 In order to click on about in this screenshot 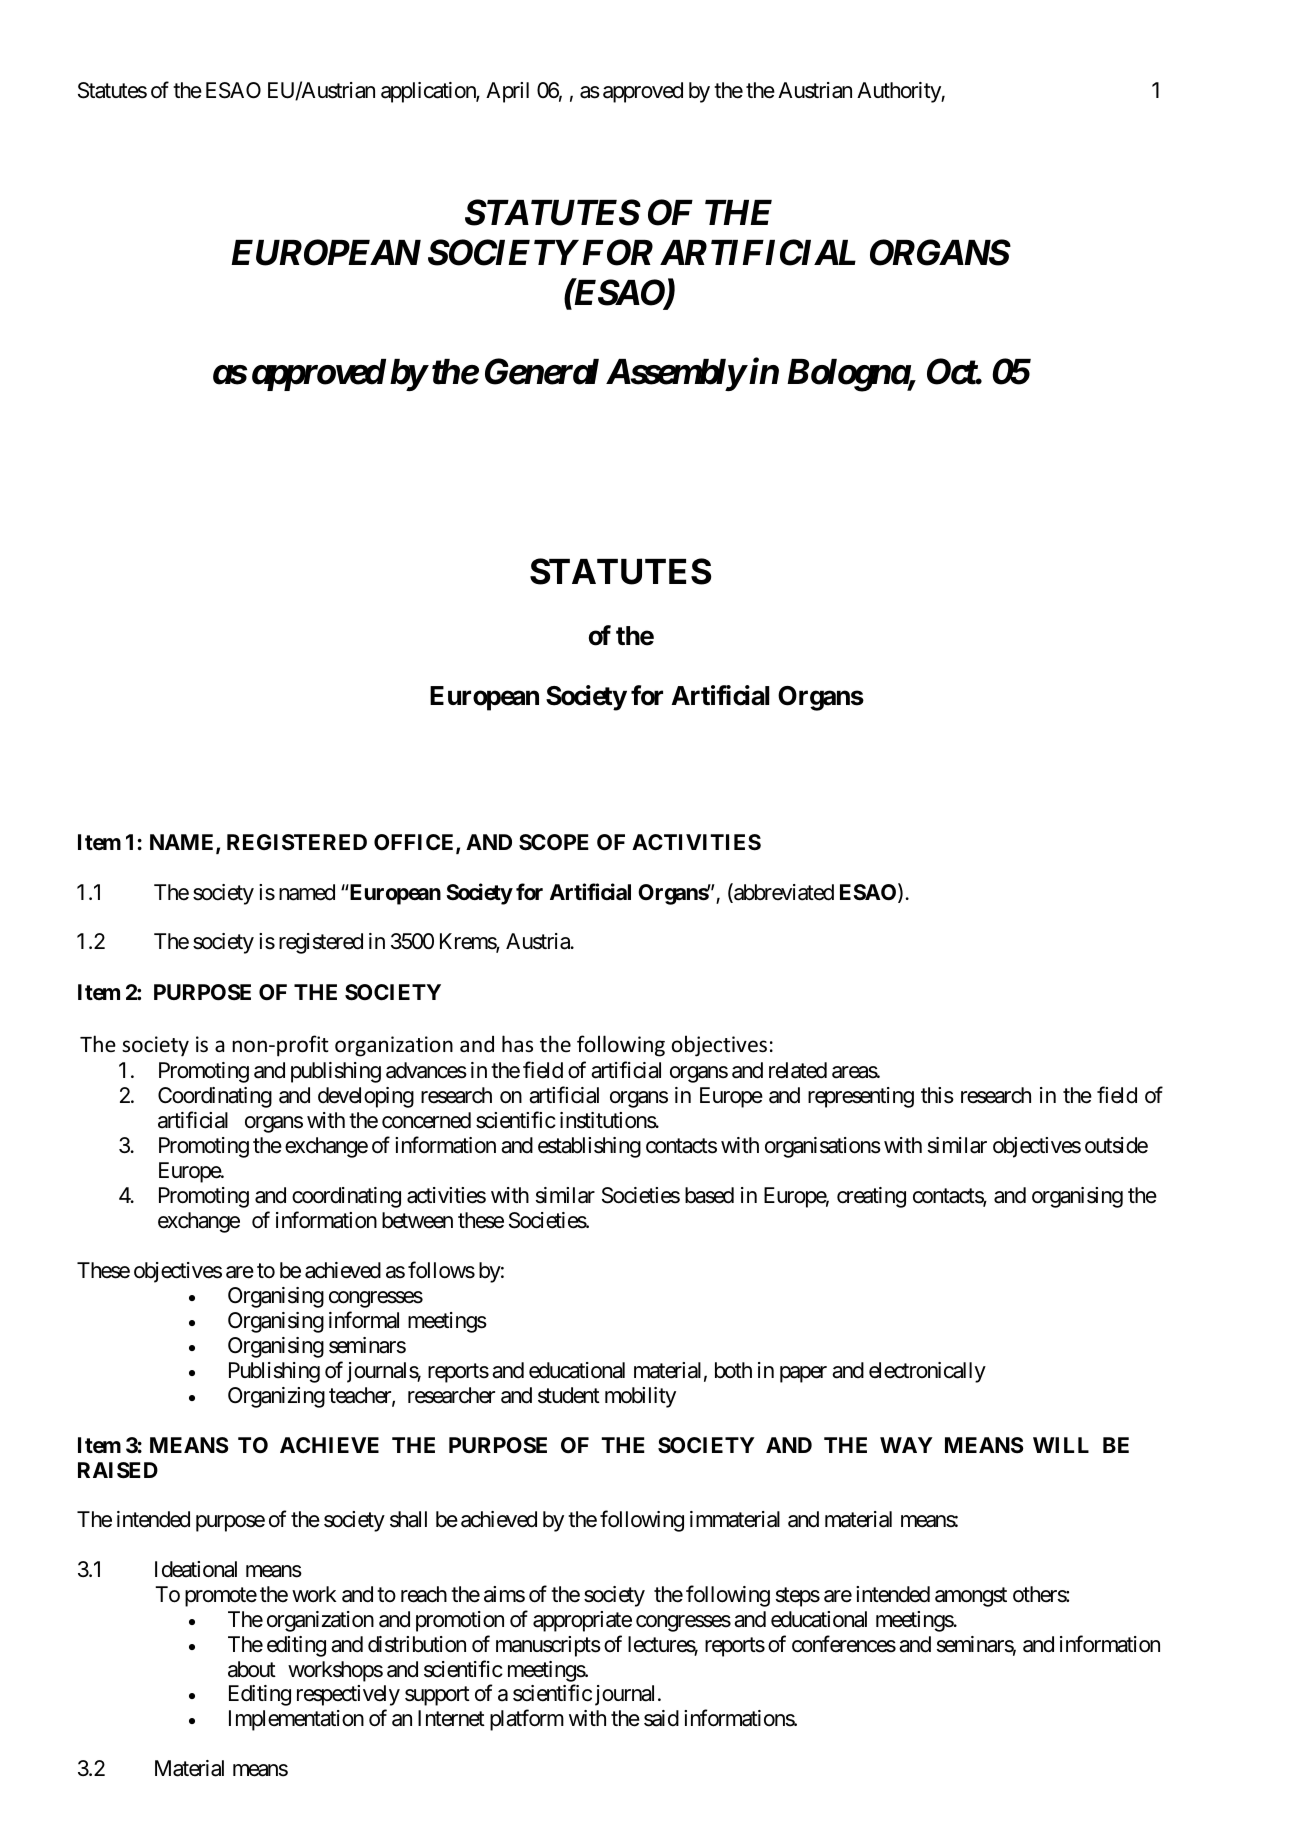, I will do `click(252, 1669)`.
